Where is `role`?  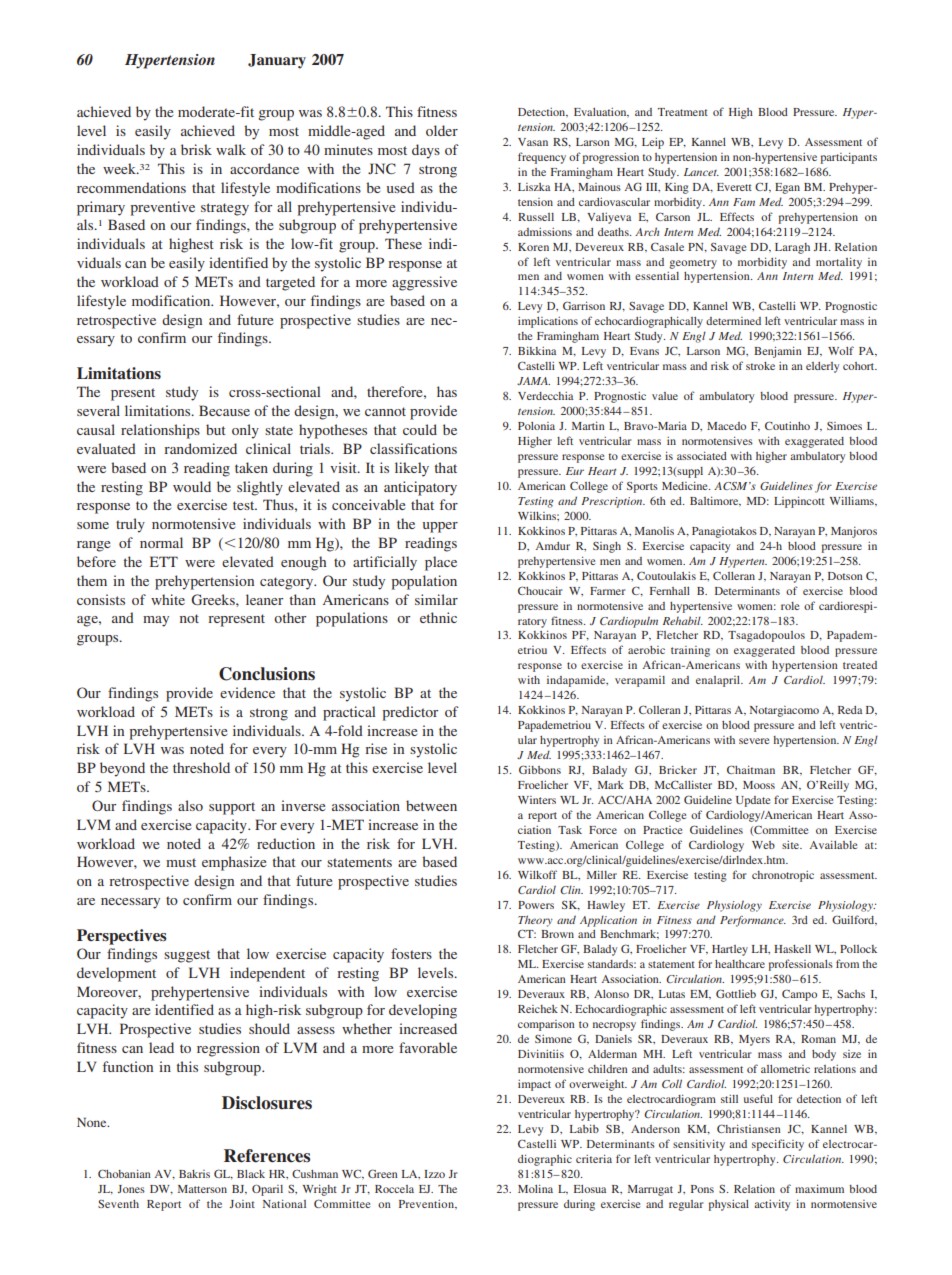 role is located at coordinates (790, 606).
